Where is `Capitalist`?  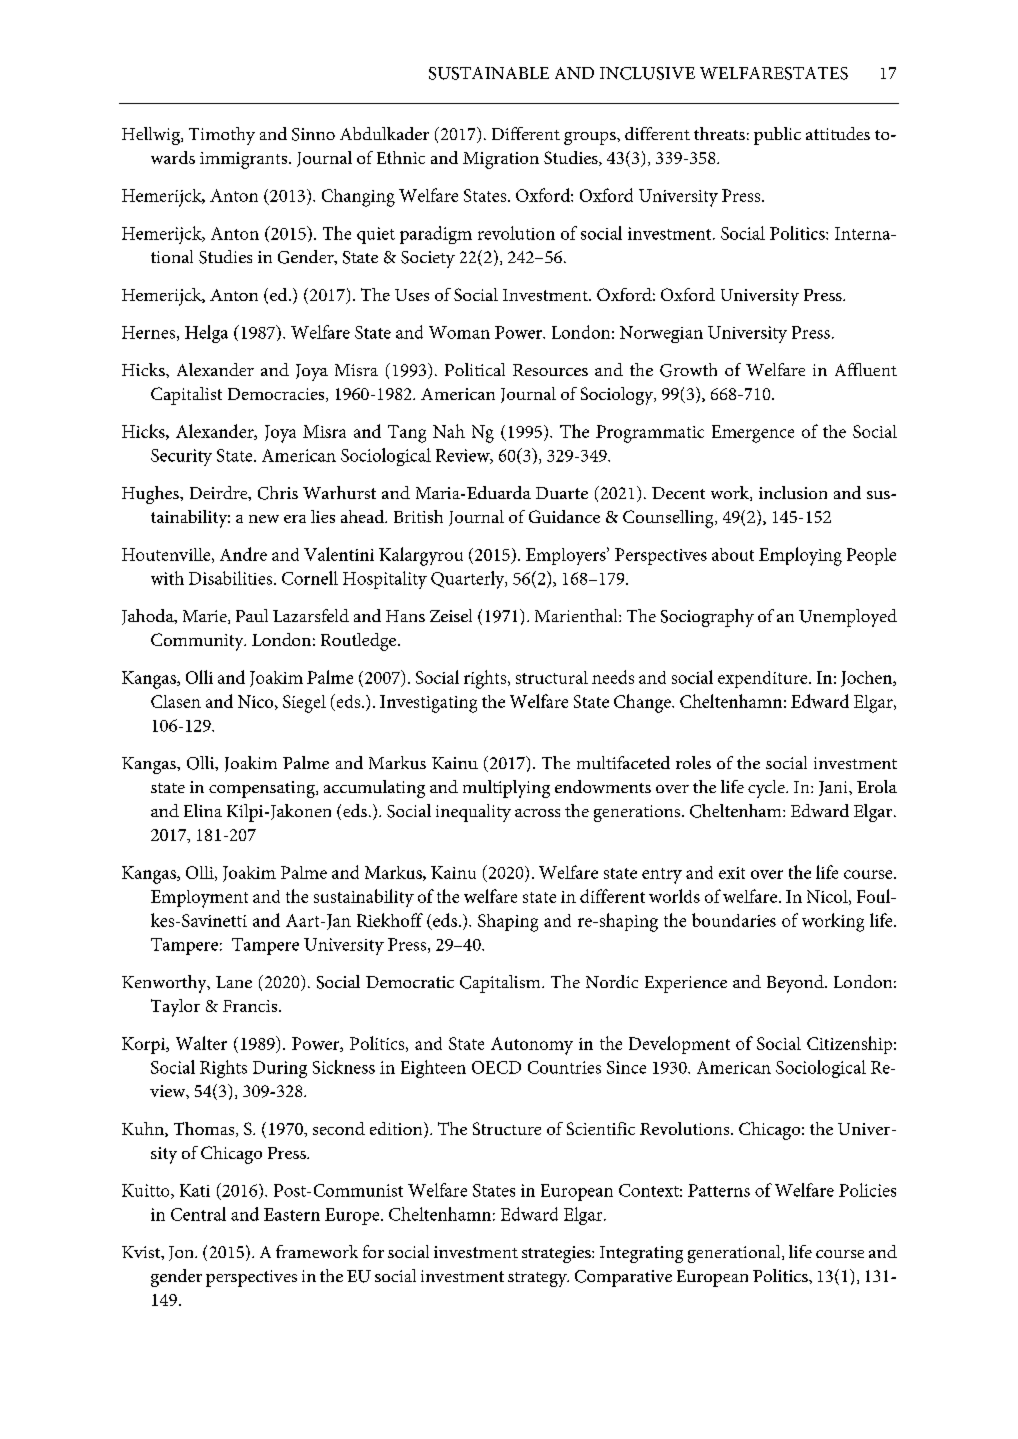 Capitalist is located at coordinates (186, 396).
